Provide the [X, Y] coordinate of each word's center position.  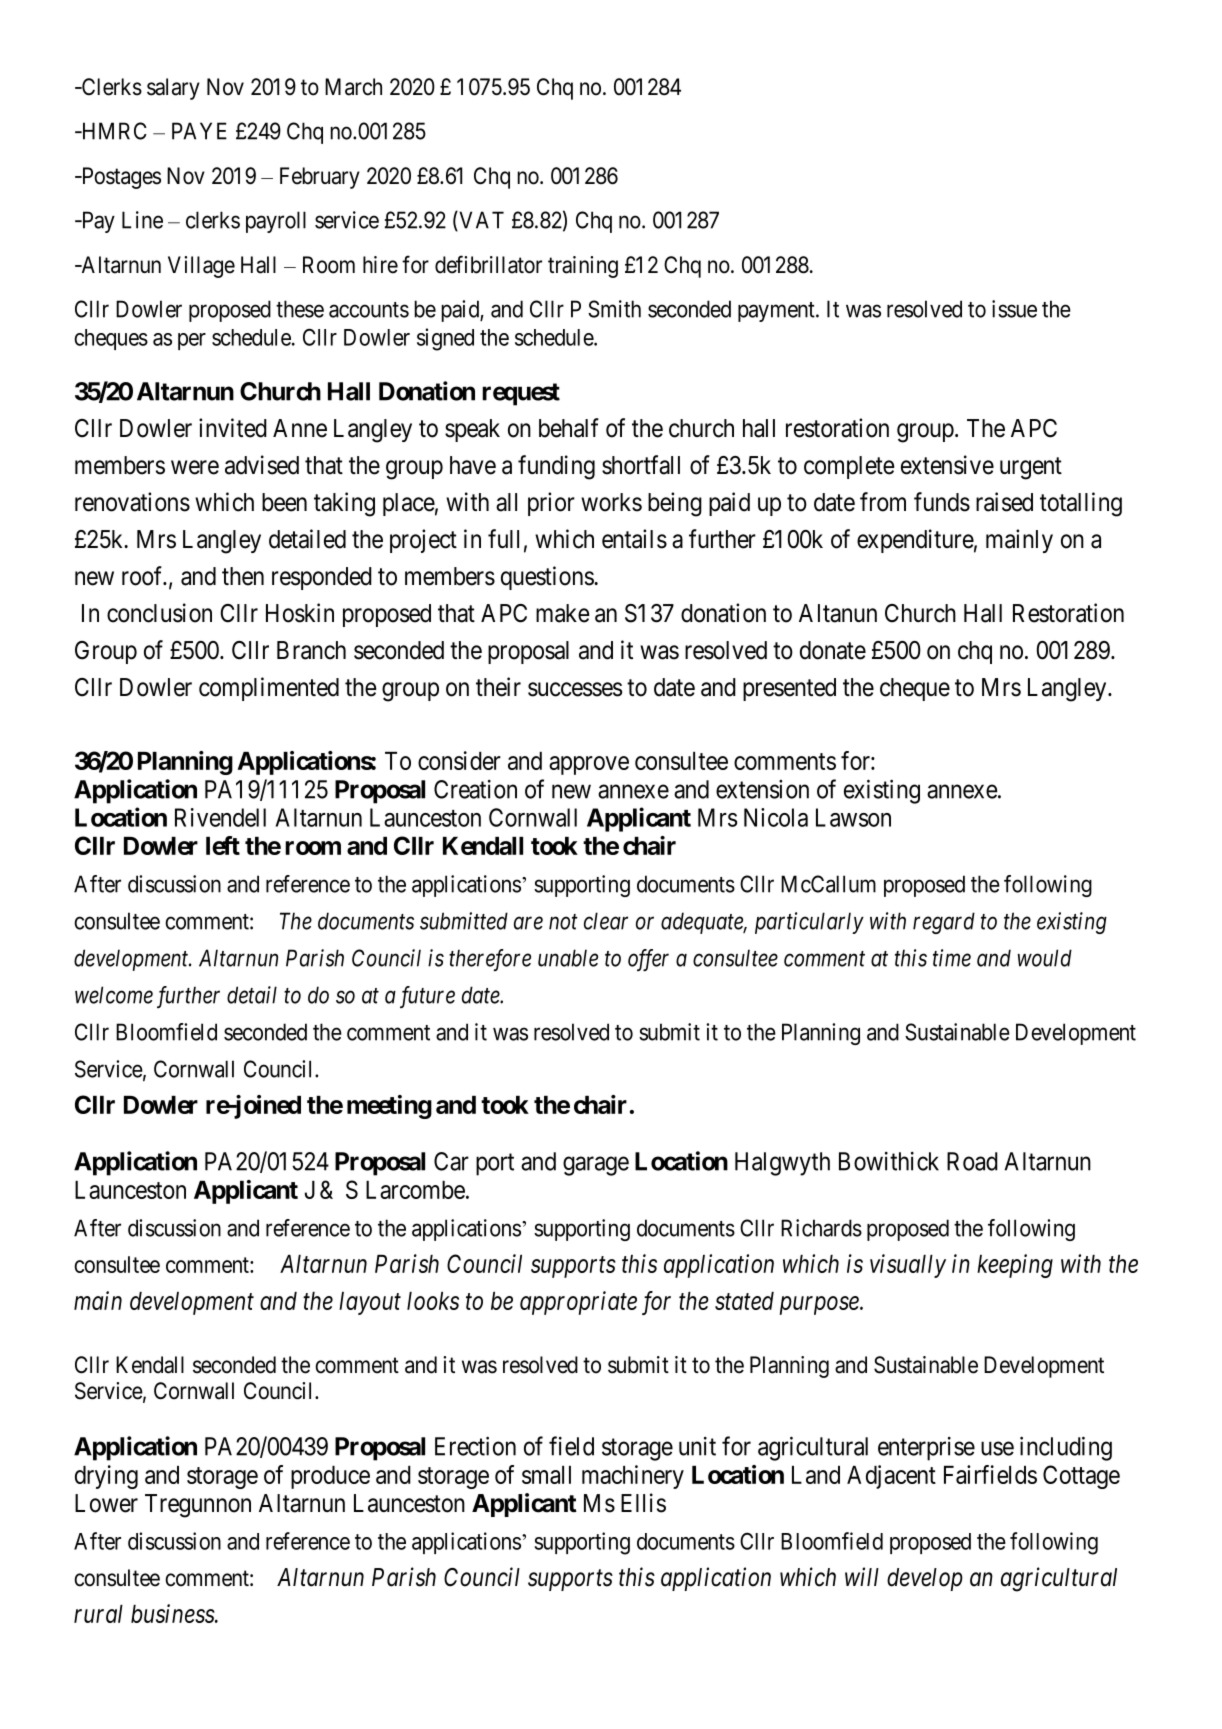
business [173, 1613]
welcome [114, 995]
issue [1014, 309]
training [583, 267]
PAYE [199, 131]
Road [972, 1161]
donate [833, 650]
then [243, 576]
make [562, 613]
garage [596, 1166]
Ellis [643, 1503]
